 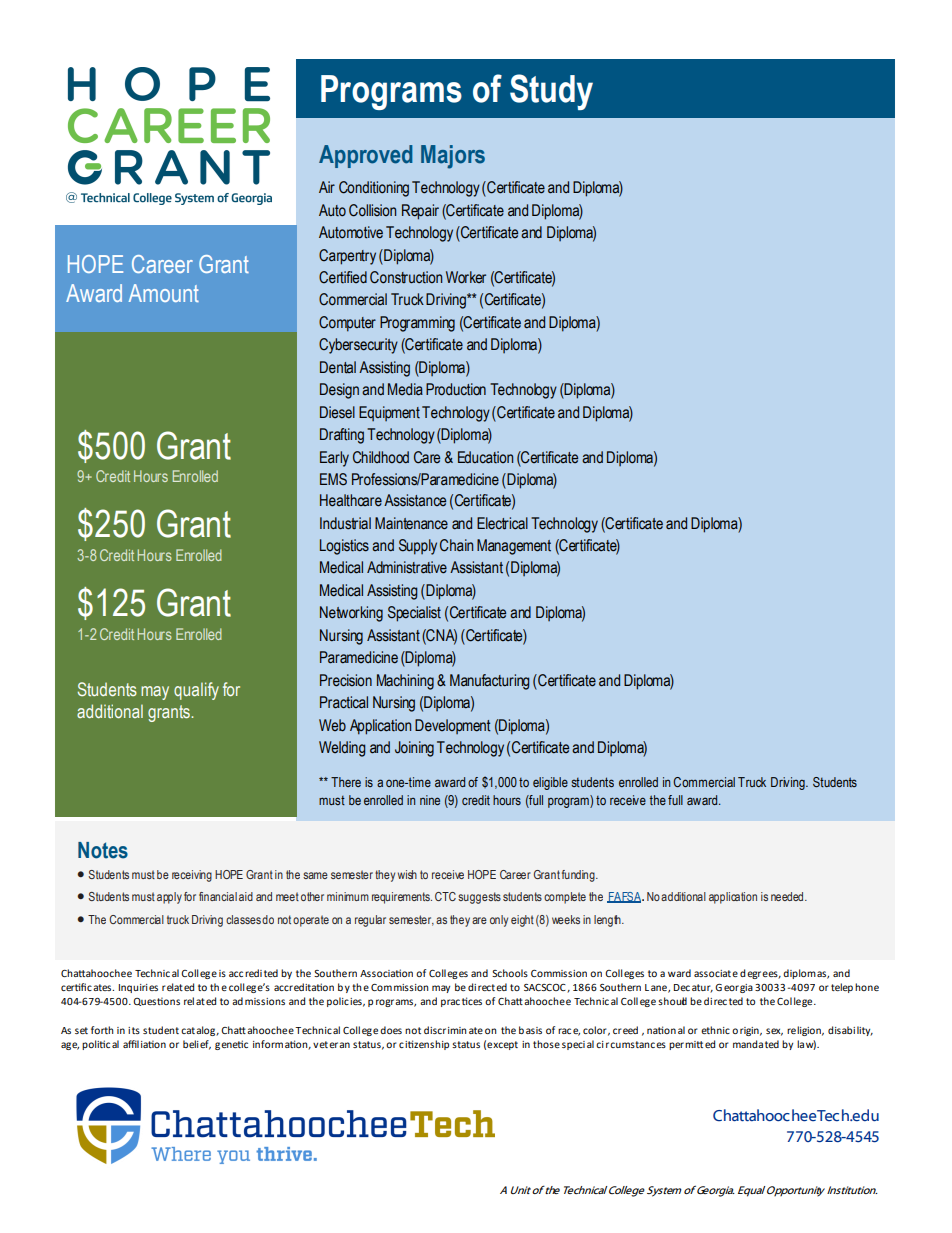 I want to click on asis, so click(x=534, y=1030).
